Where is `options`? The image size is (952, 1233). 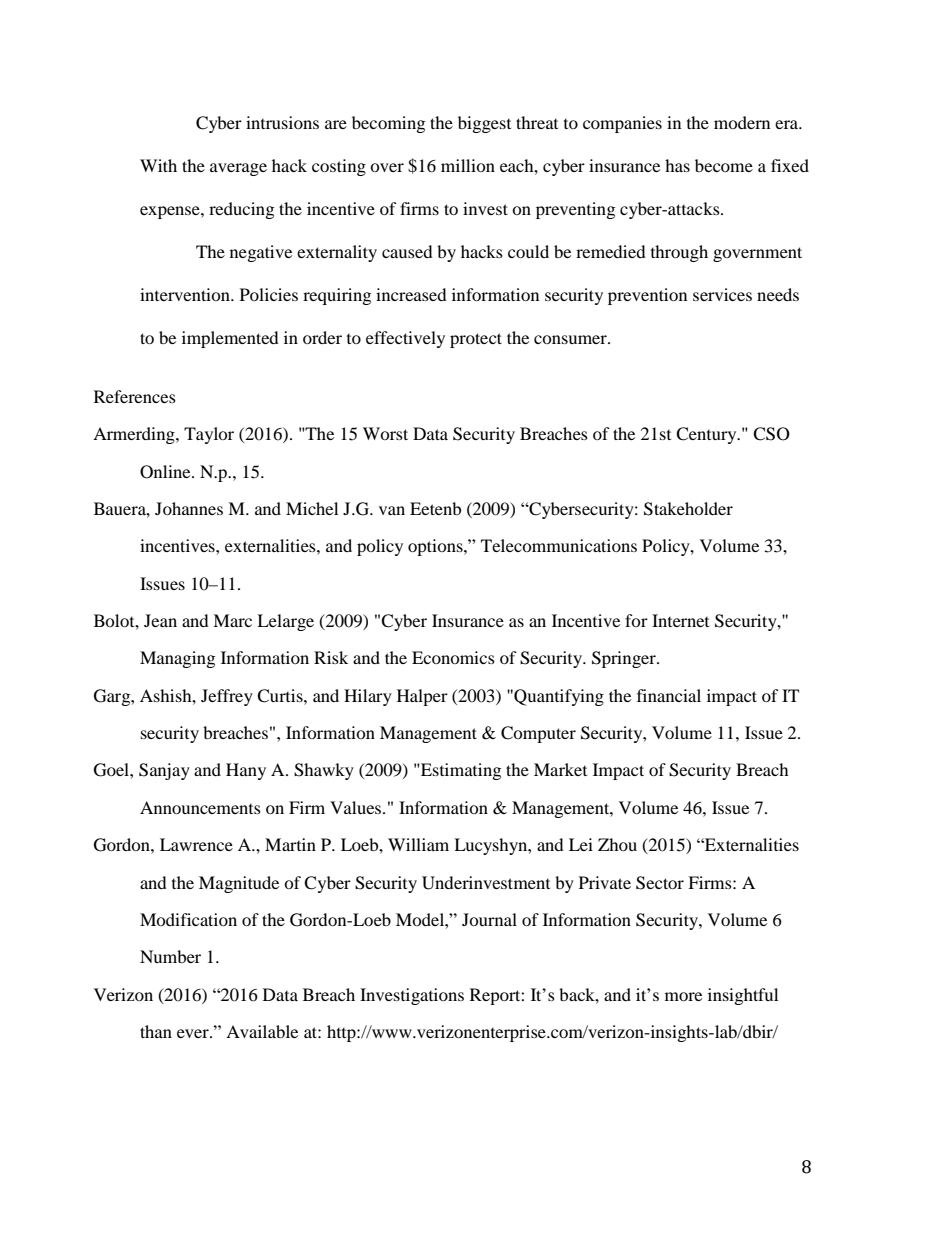
options is located at coordinates (436, 547).
